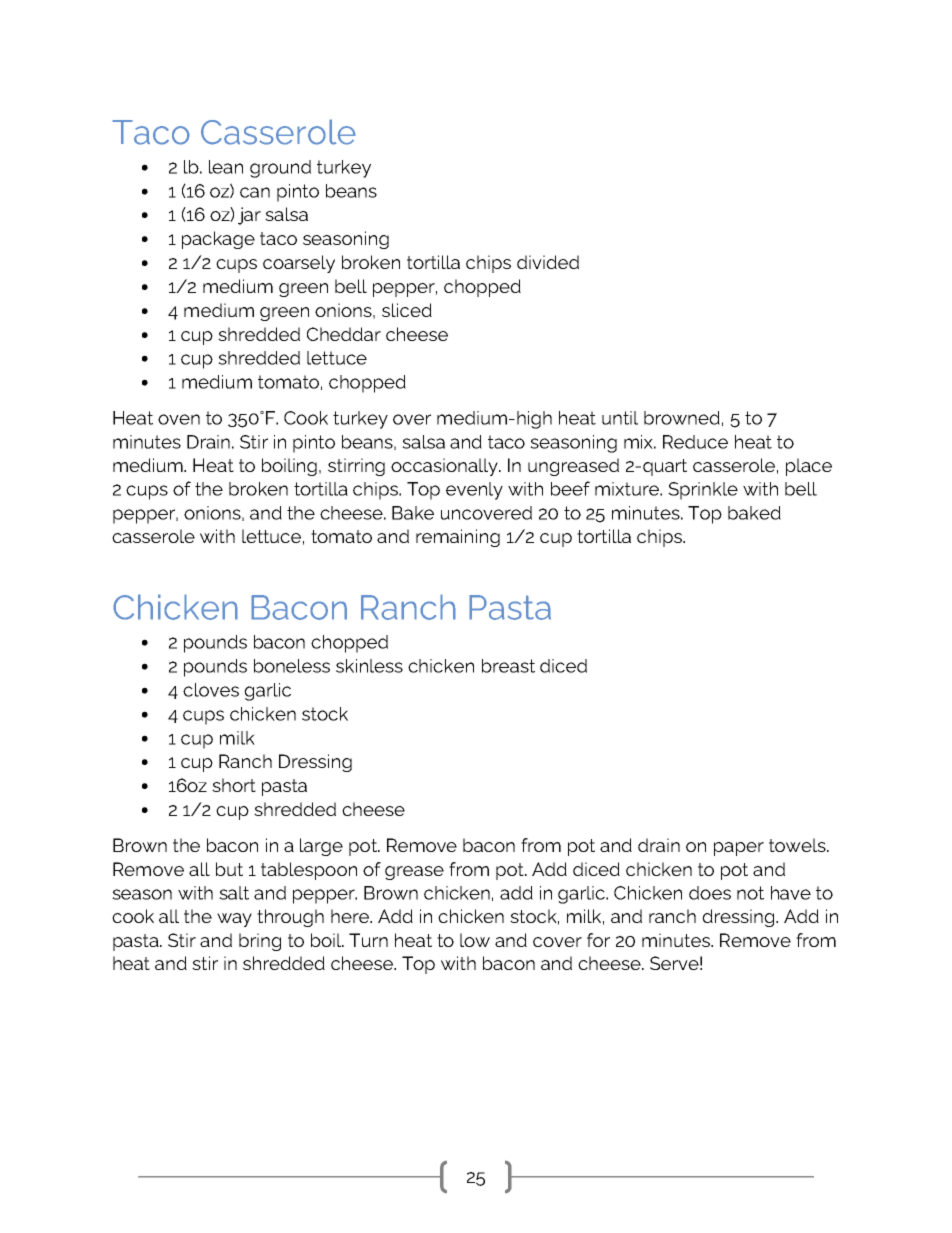 The height and width of the page is (1233, 952). I want to click on Sprinkle, so click(703, 491).
